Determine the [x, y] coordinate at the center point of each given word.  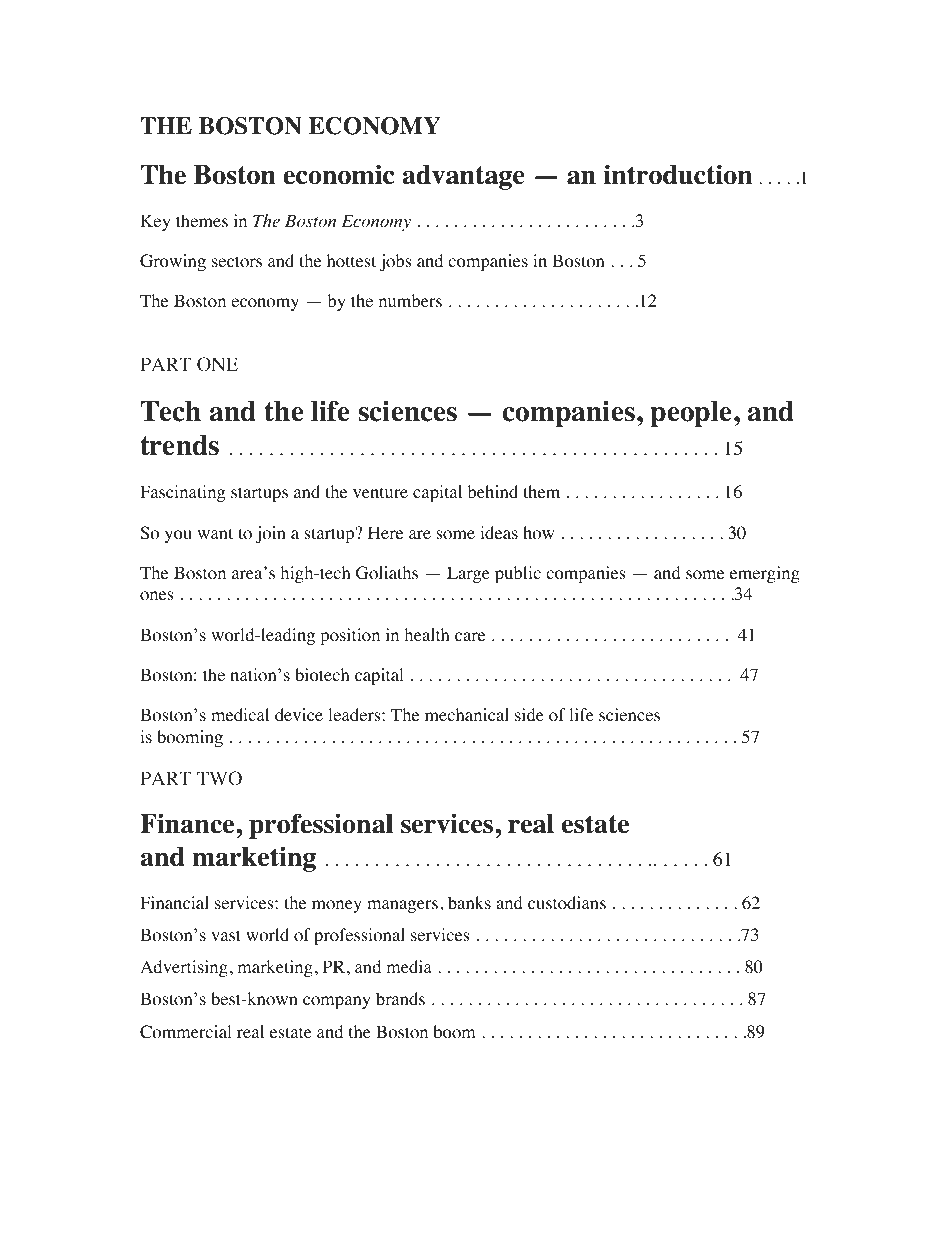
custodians [567, 903]
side [529, 714]
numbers [410, 300]
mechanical [467, 714]
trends [179, 445]
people [692, 414]
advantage [463, 177]
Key [155, 222]
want [215, 533]
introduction [678, 174]
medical [240, 714]
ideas [499, 532]
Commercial [186, 1032]
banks [469, 902]
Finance [187, 823]
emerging [765, 574]
